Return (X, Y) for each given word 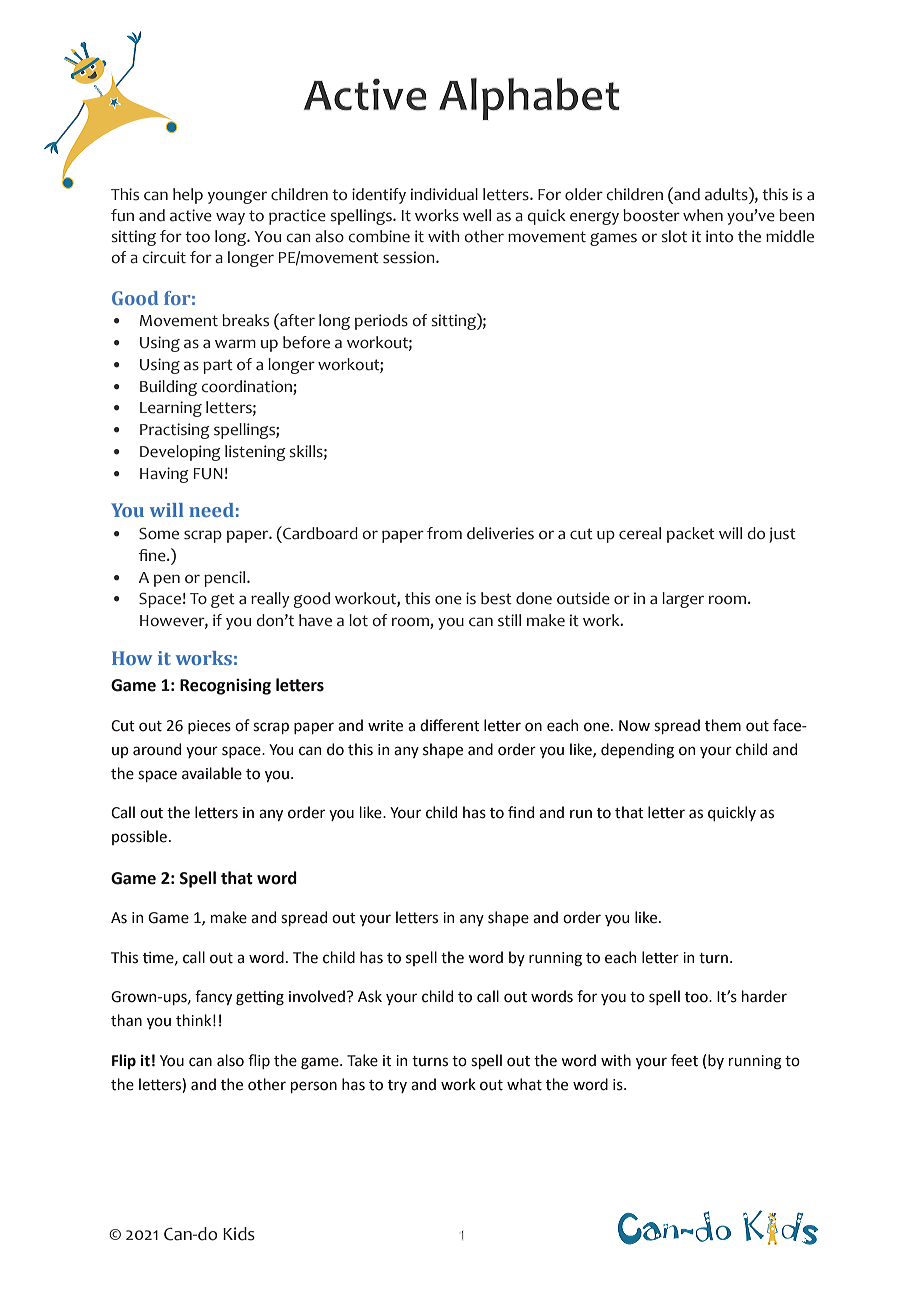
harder (764, 996)
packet (691, 535)
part (218, 366)
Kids (239, 1234)
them (723, 725)
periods (381, 322)
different (450, 725)
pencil (226, 579)
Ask (370, 996)
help (188, 196)
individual (444, 194)
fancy (213, 997)
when (703, 215)
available (212, 773)
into (719, 236)
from (444, 533)
